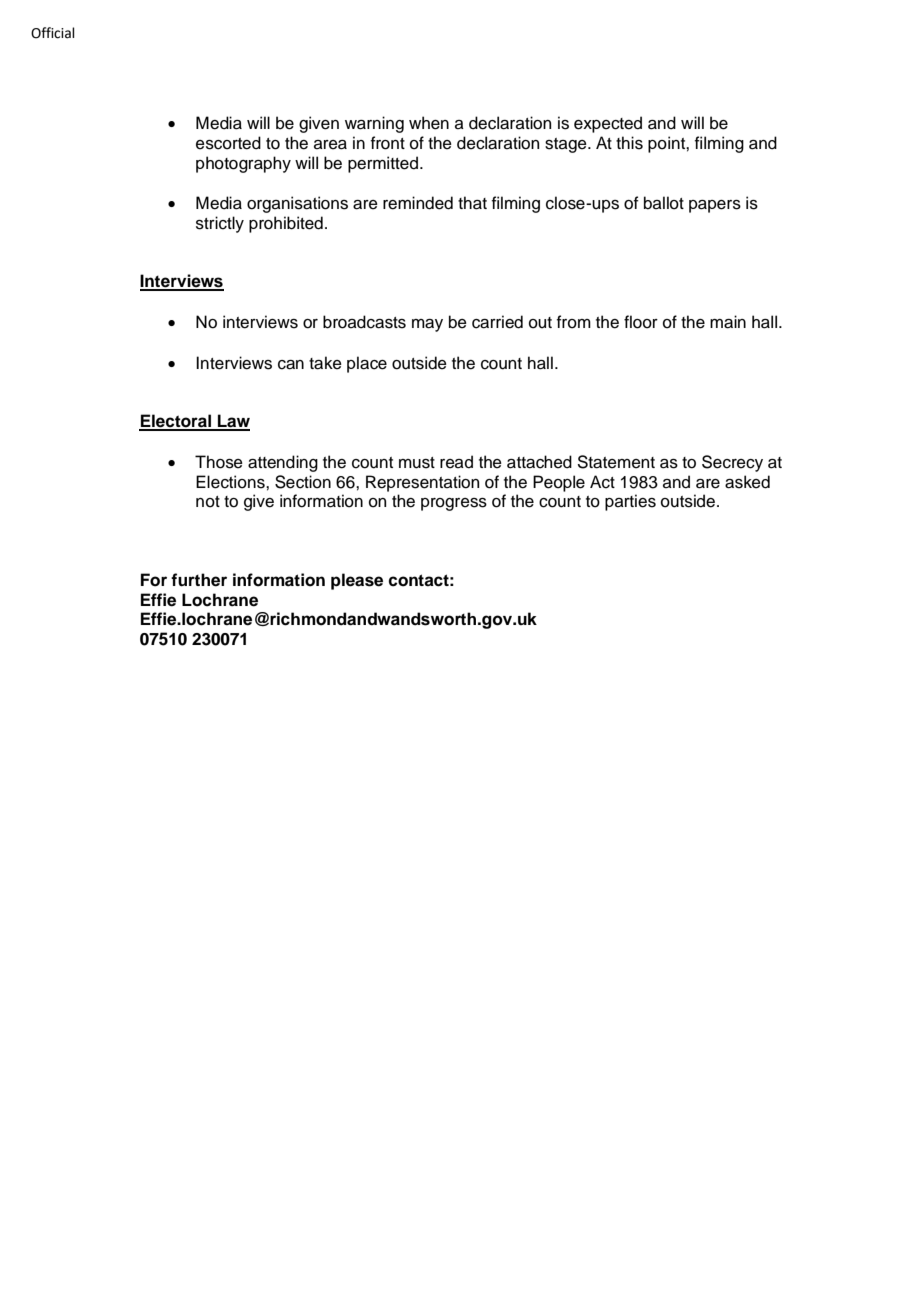  What do you see at coordinates (53, 33) in the page?
I see `Official` at bounding box center [53, 33].
